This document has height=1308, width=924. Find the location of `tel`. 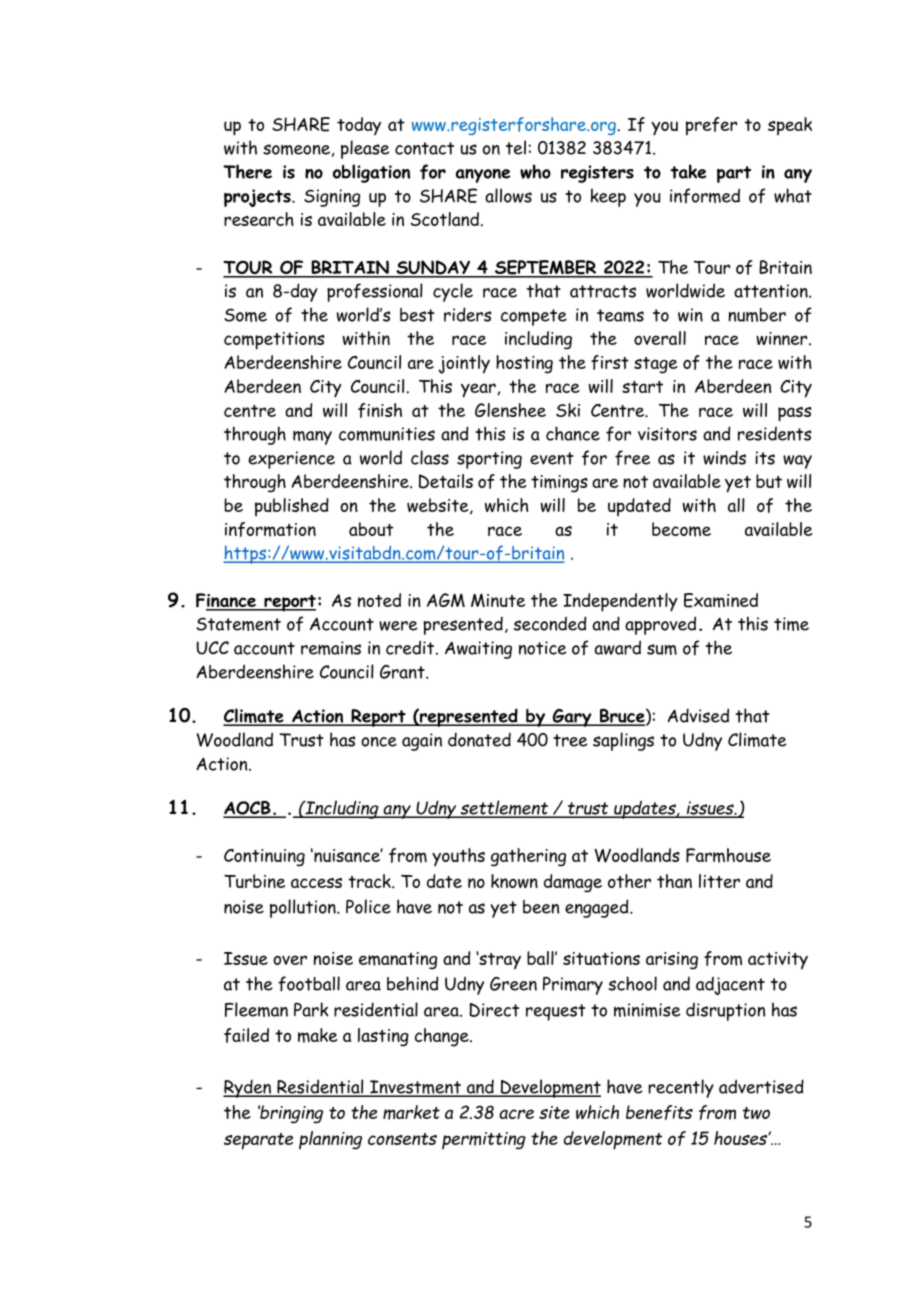

tel is located at coordinates (516, 147).
